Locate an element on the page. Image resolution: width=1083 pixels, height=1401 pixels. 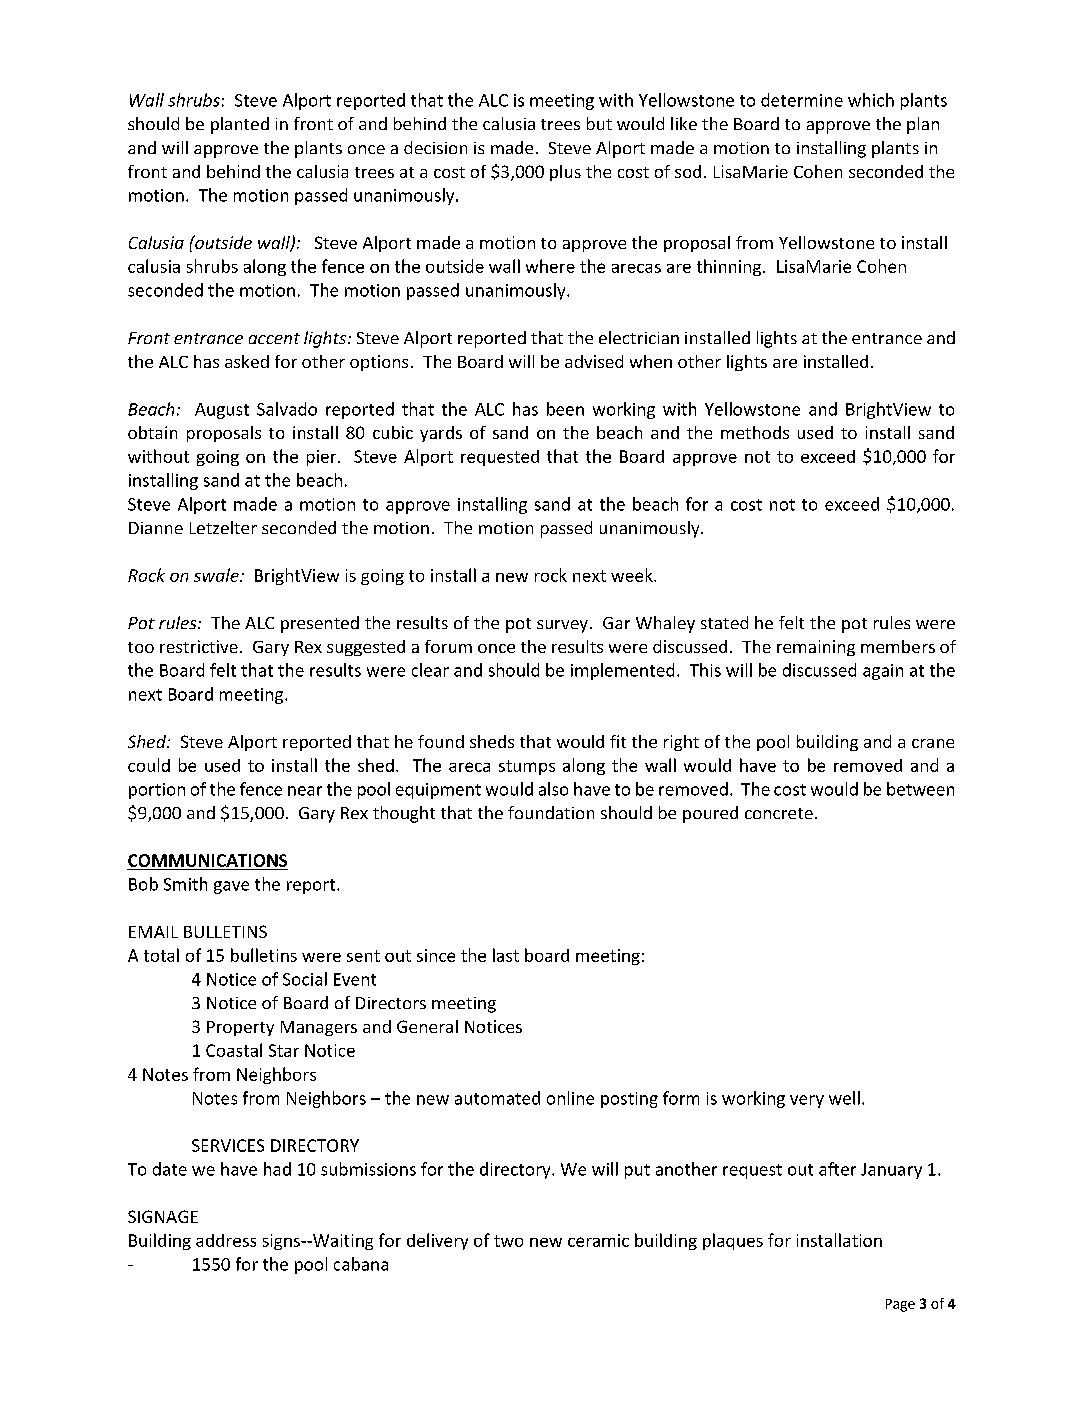
been is located at coordinates (565, 409).
